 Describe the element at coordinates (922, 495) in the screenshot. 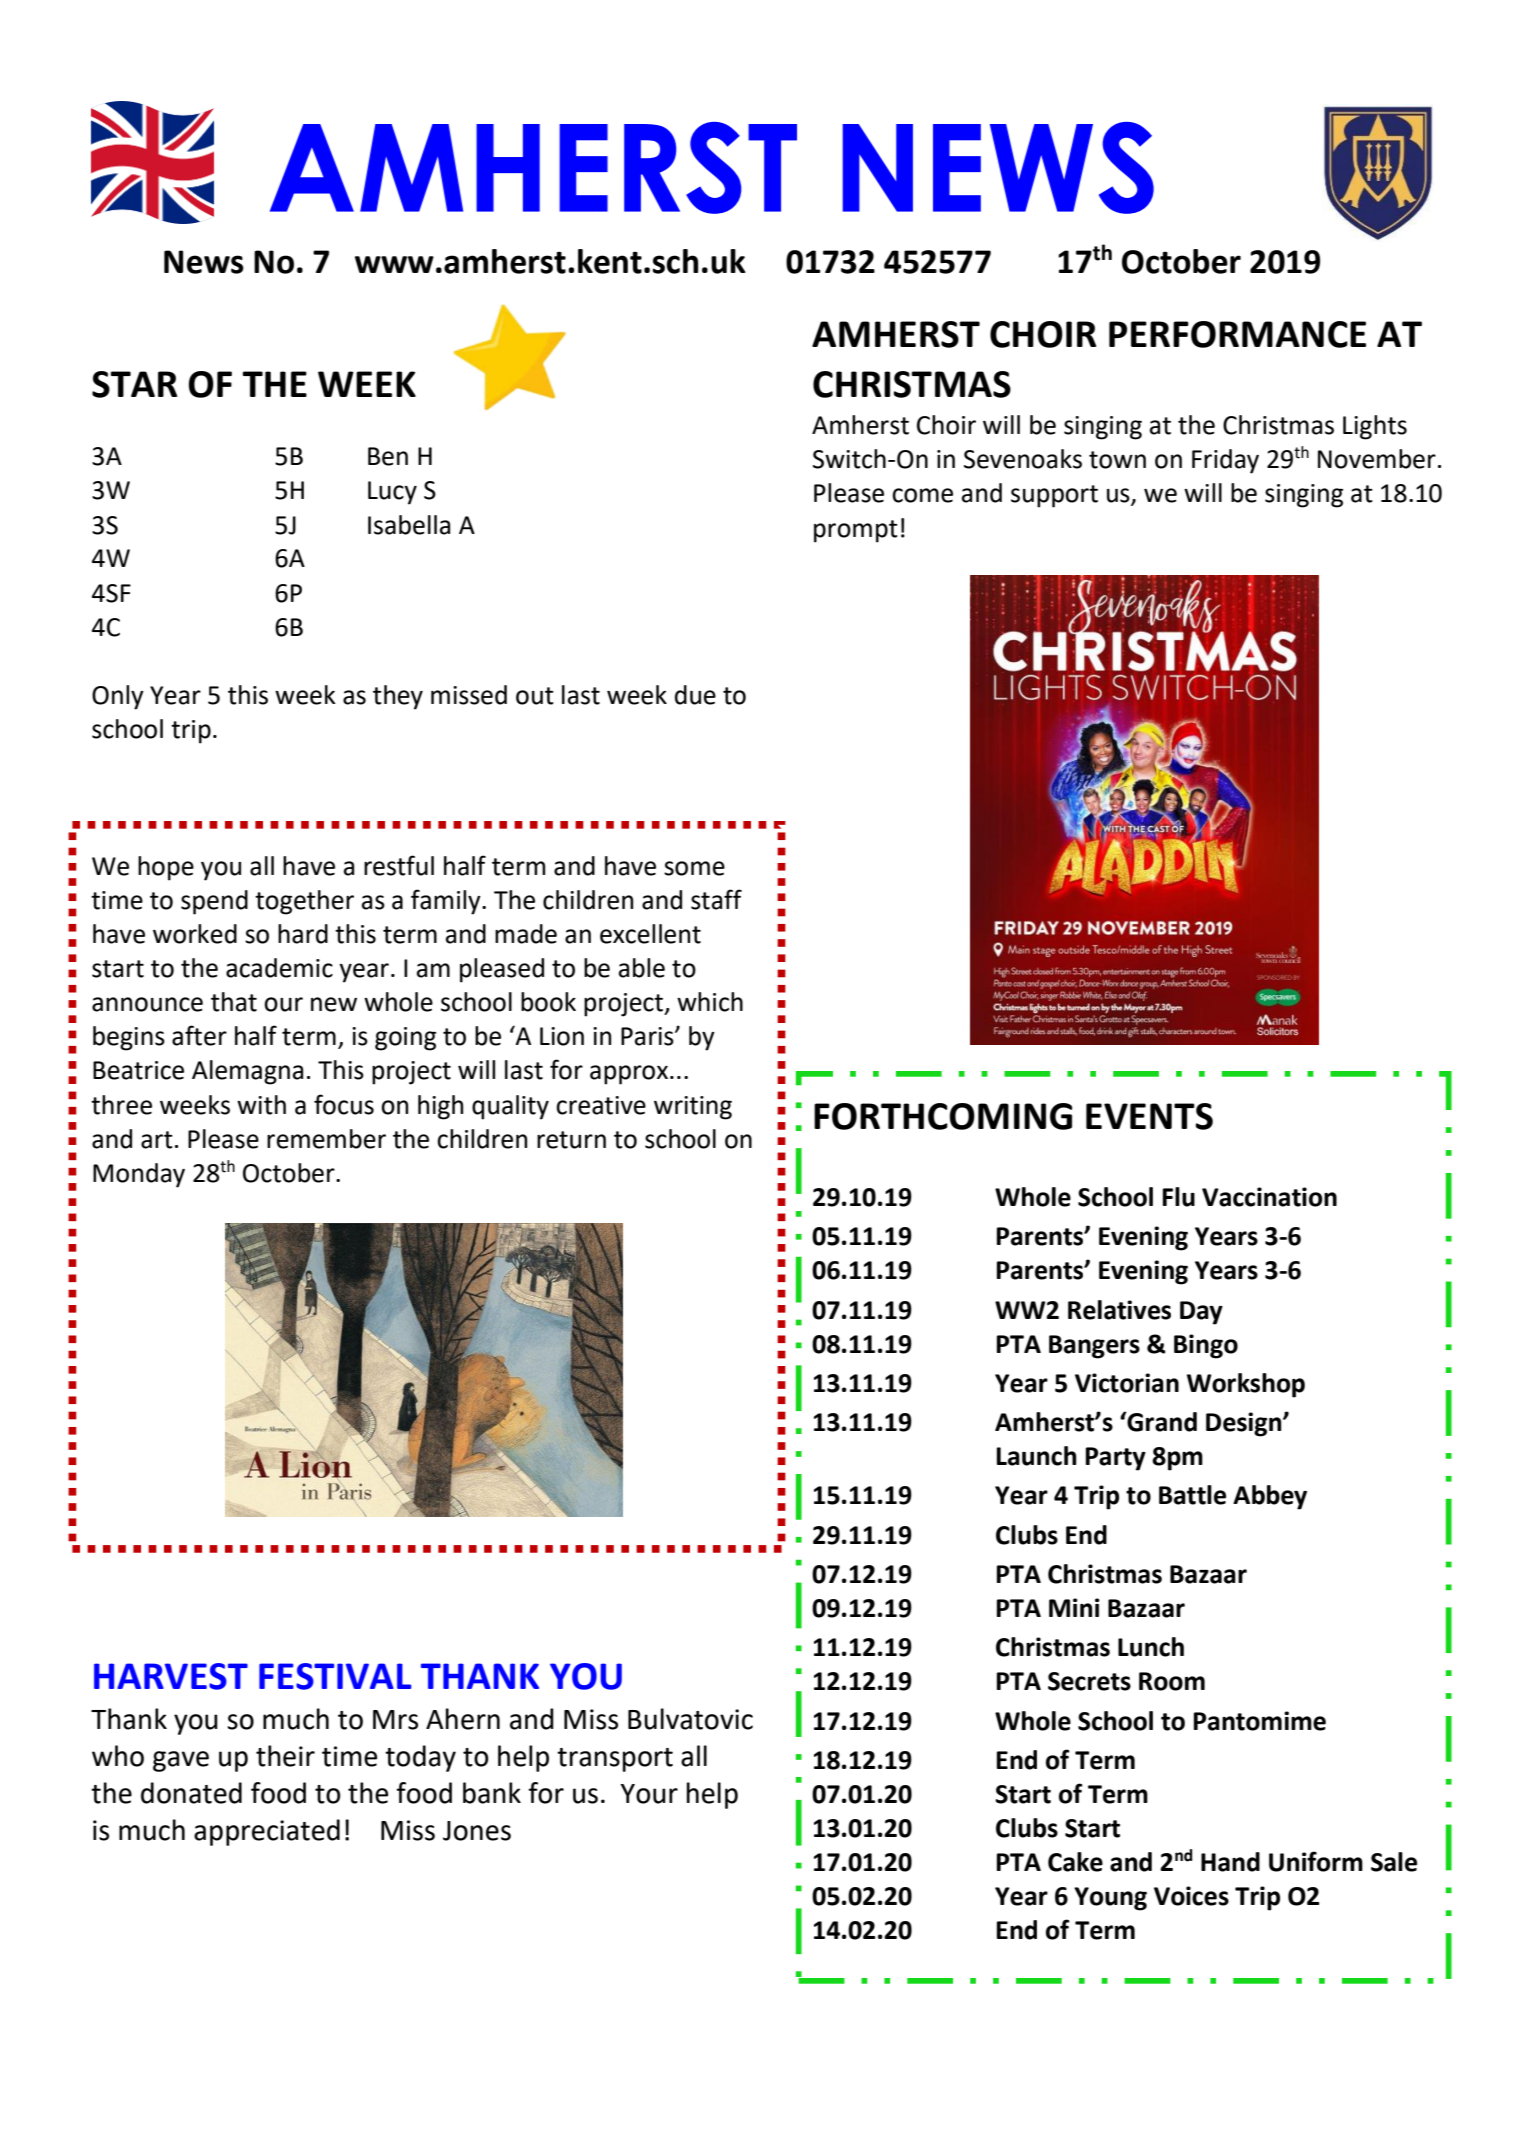

I see `come` at that location.
